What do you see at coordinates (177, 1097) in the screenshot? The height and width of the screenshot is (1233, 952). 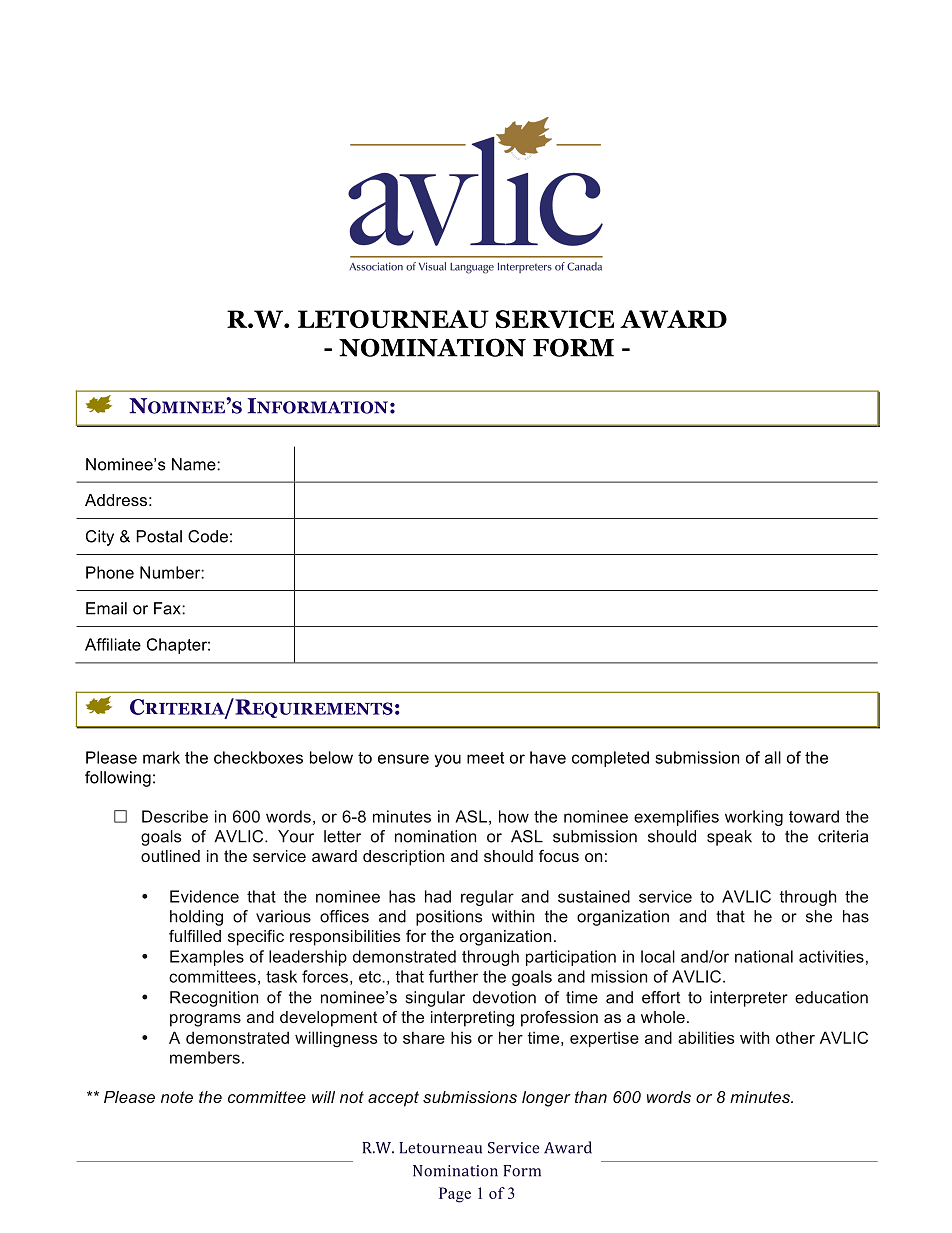 I see `note` at bounding box center [177, 1097].
